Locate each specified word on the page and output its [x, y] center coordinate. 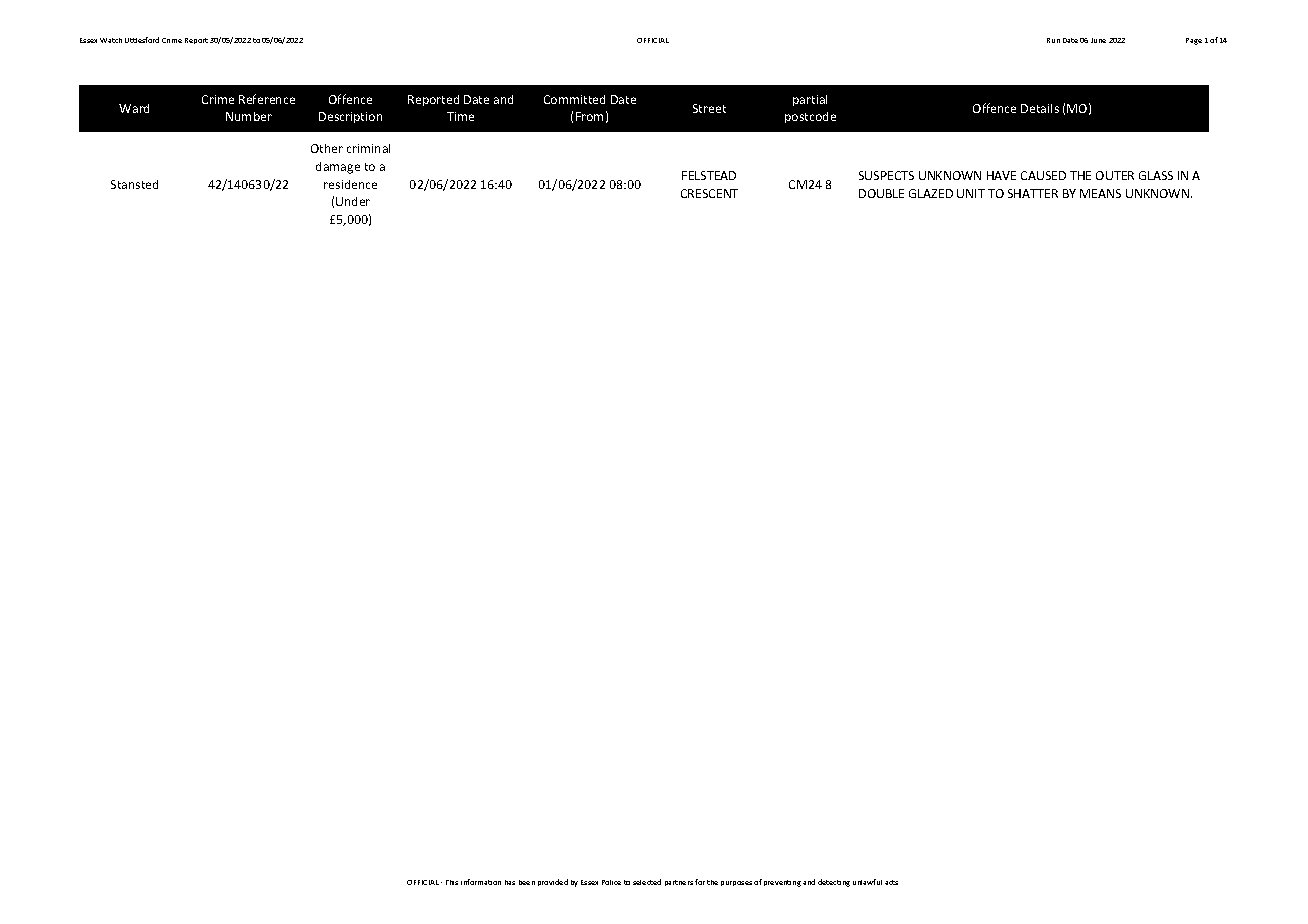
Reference [267, 99]
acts [891, 882]
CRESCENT [709, 193]
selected [647, 882]
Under [353, 201]
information [481, 882]
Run [1053, 40]
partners [679, 883]
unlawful [867, 882]
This [452, 882]
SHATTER [1033, 193]
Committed [574, 99]
